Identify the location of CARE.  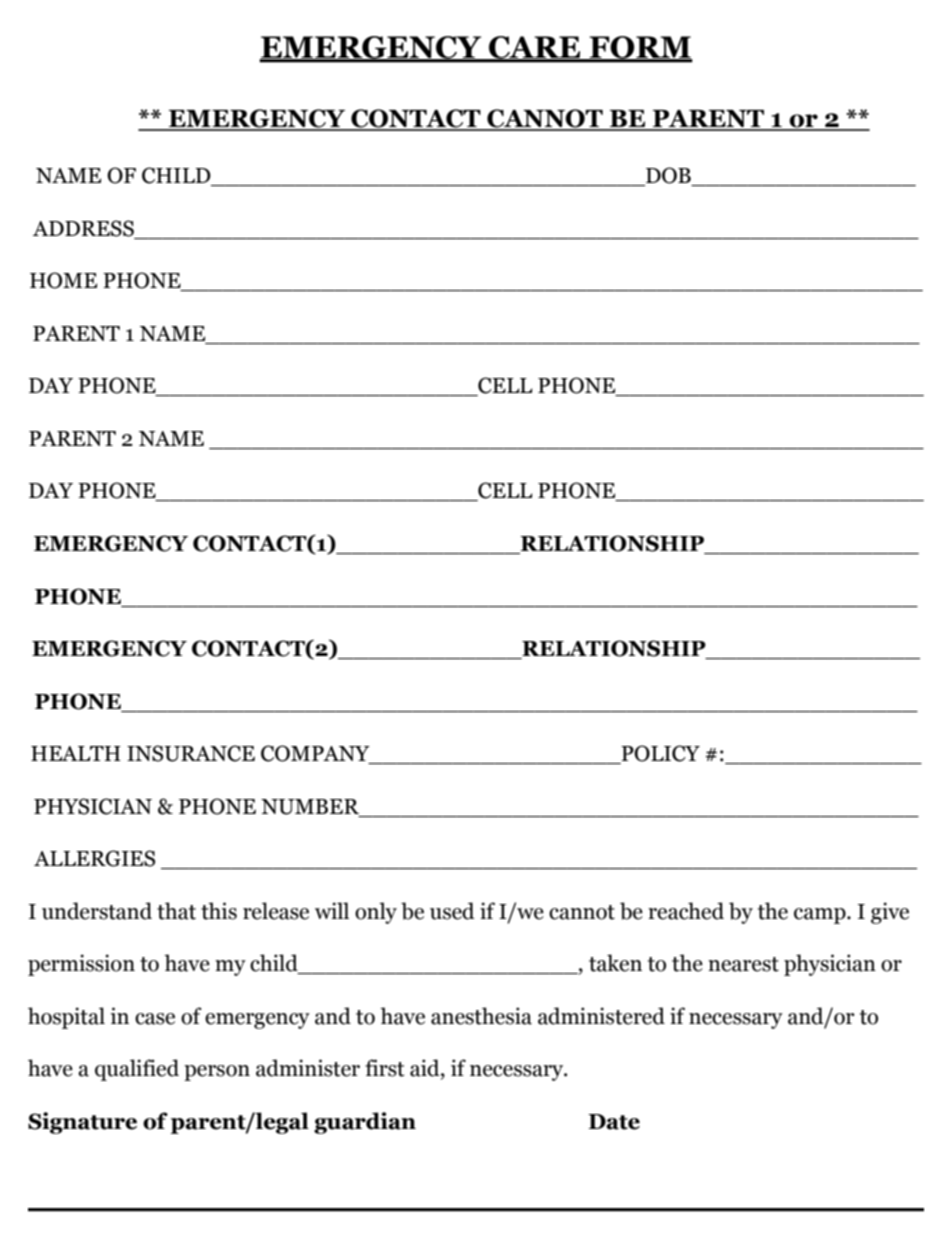
(535, 48).
